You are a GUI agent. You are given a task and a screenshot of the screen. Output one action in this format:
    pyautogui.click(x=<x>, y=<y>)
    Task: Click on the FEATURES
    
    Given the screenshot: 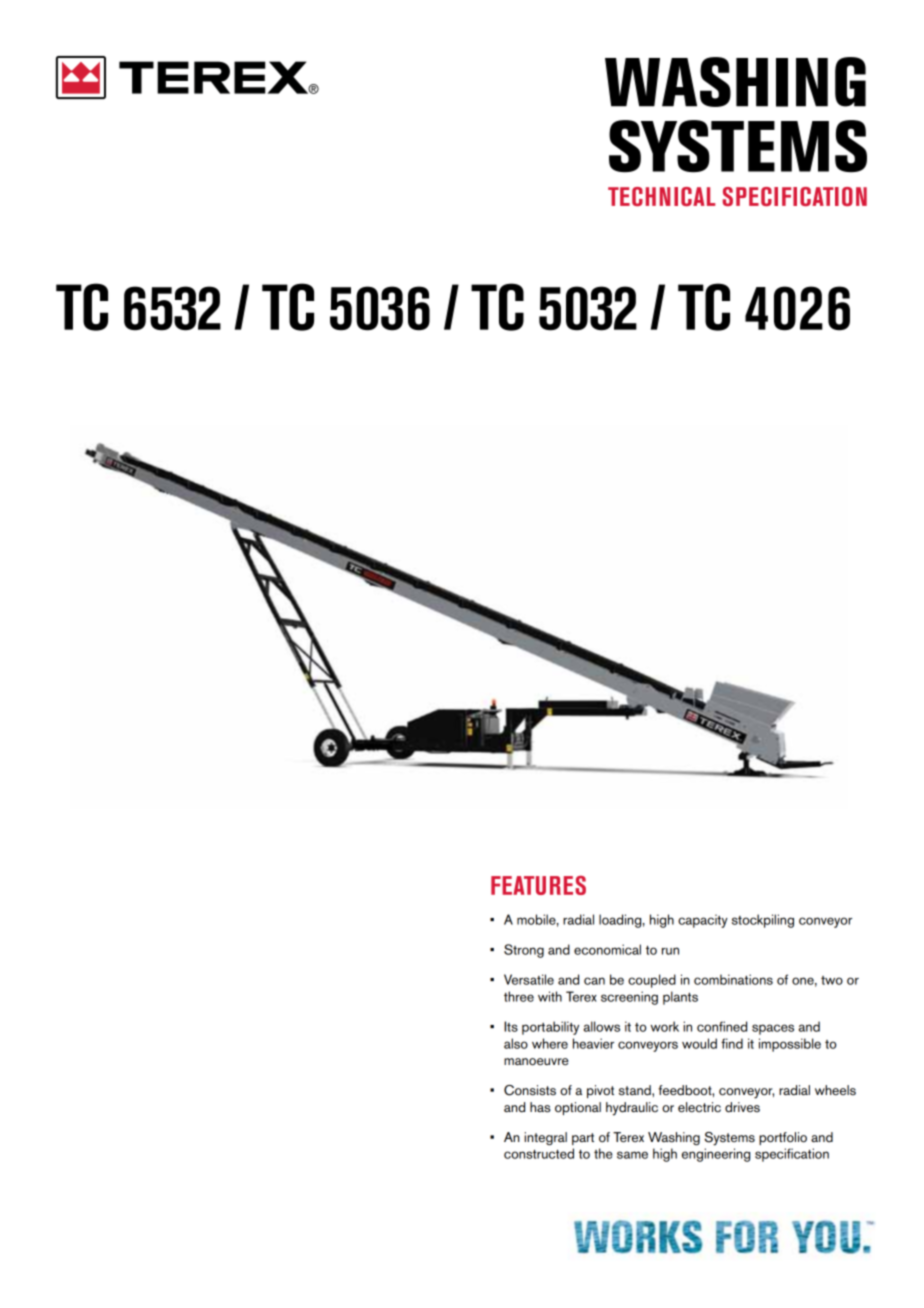 What is the action you would take?
    pyautogui.click(x=538, y=885)
